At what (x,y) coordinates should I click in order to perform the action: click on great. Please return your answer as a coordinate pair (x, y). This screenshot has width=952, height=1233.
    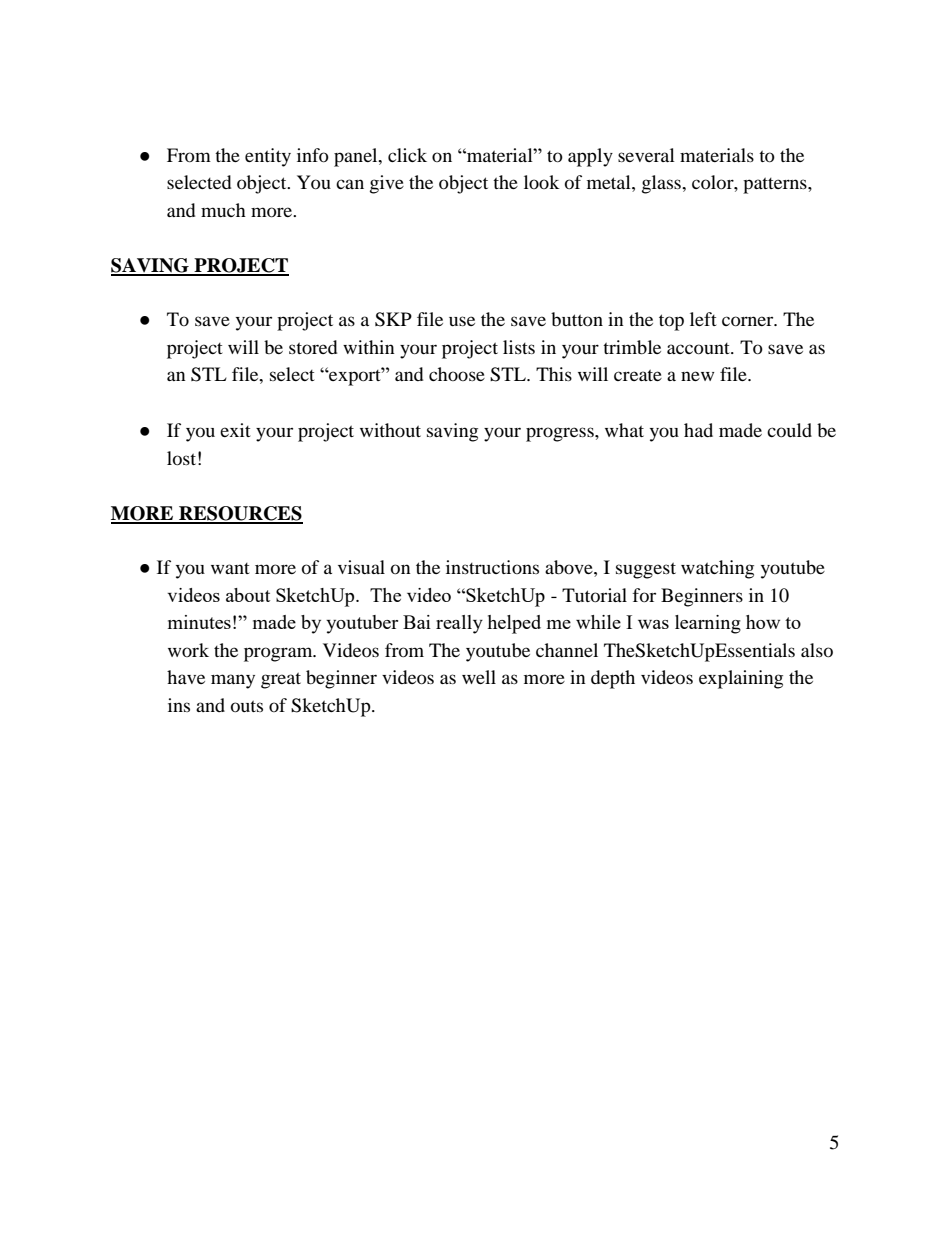
    Looking at the image, I should click on (281, 680).
